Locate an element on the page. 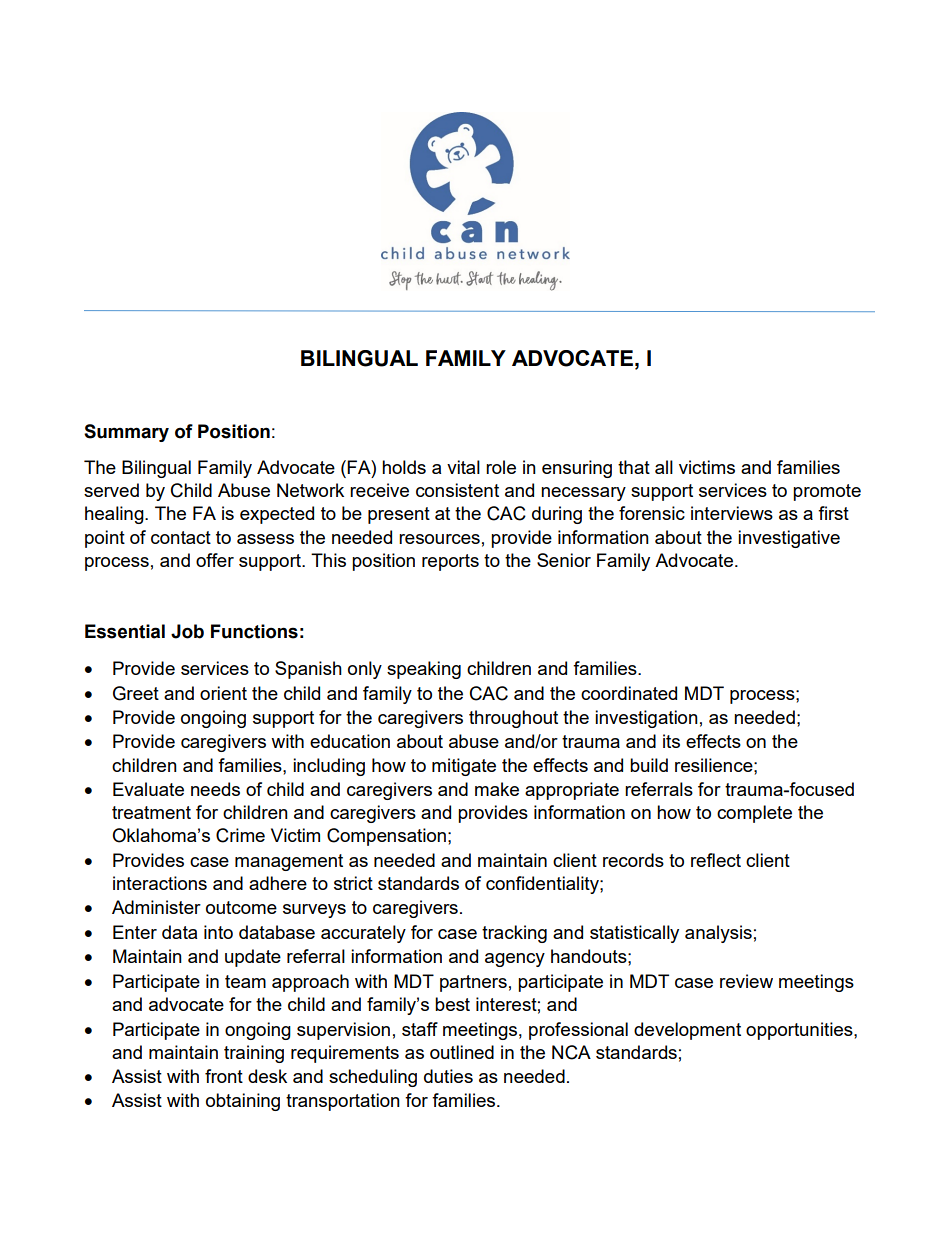 The width and height of the page is (952, 1233). vital is located at coordinates (463, 467).
